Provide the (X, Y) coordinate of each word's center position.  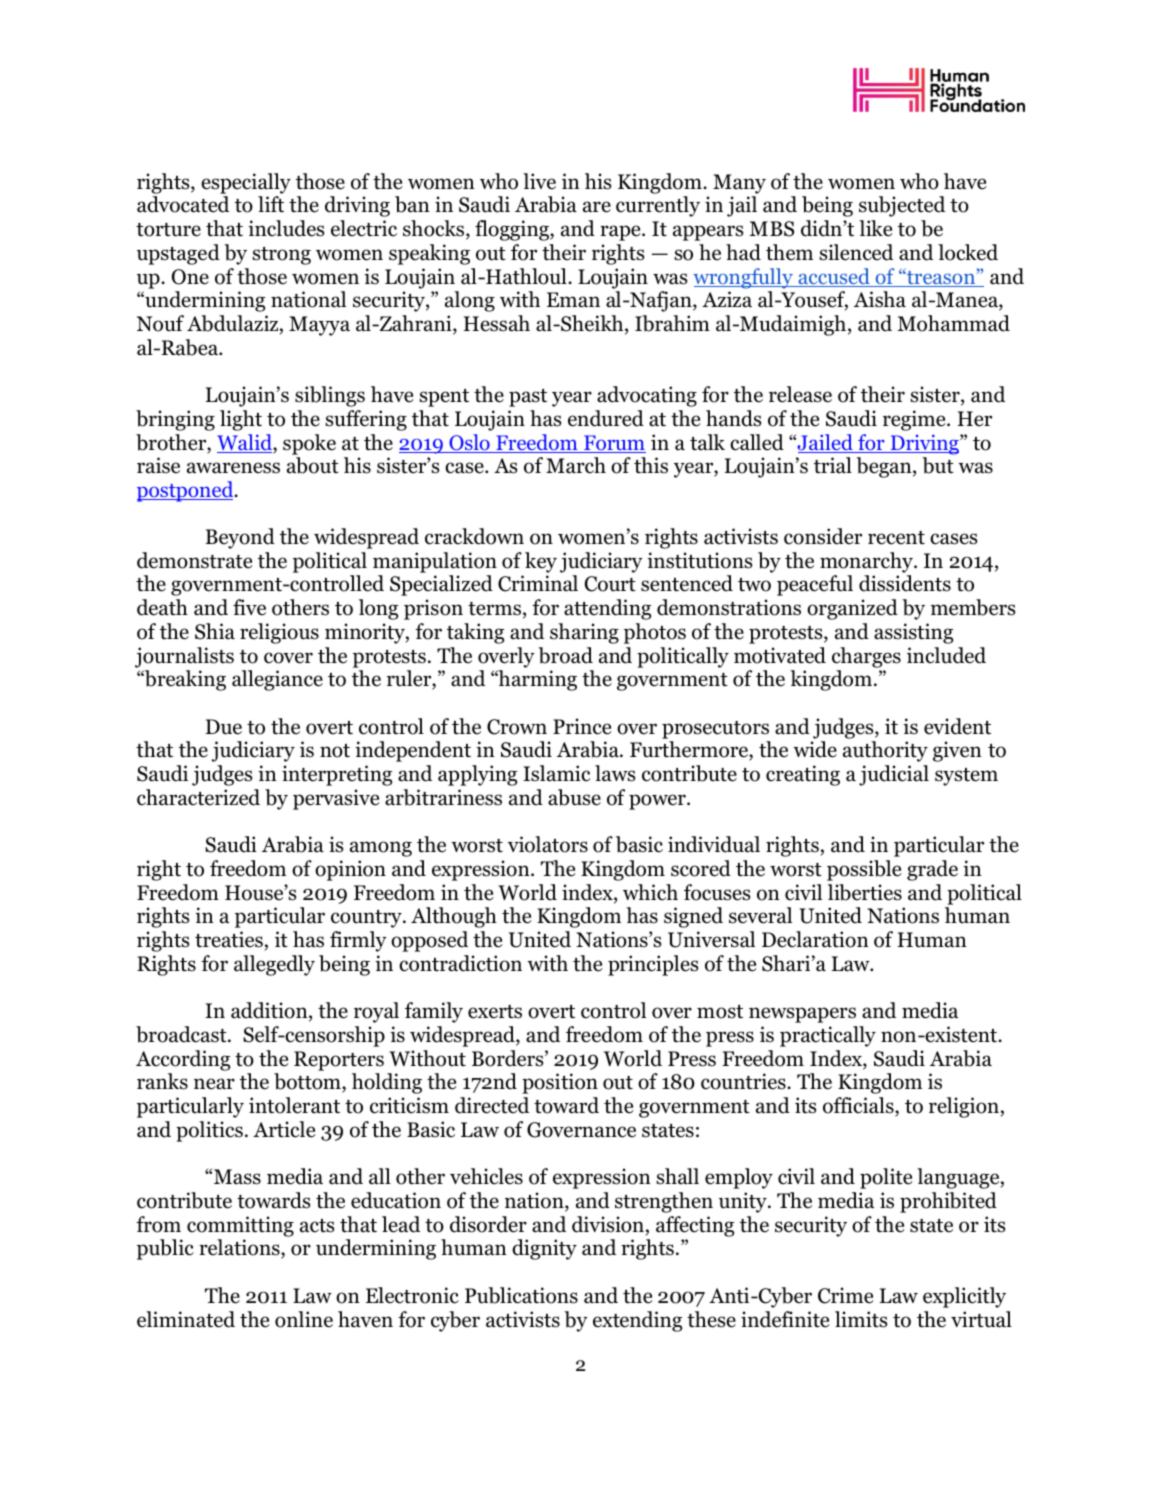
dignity (544, 1249)
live (539, 181)
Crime (845, 1295)
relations (240, 1249)
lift (271, 204)
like (875, 228)
